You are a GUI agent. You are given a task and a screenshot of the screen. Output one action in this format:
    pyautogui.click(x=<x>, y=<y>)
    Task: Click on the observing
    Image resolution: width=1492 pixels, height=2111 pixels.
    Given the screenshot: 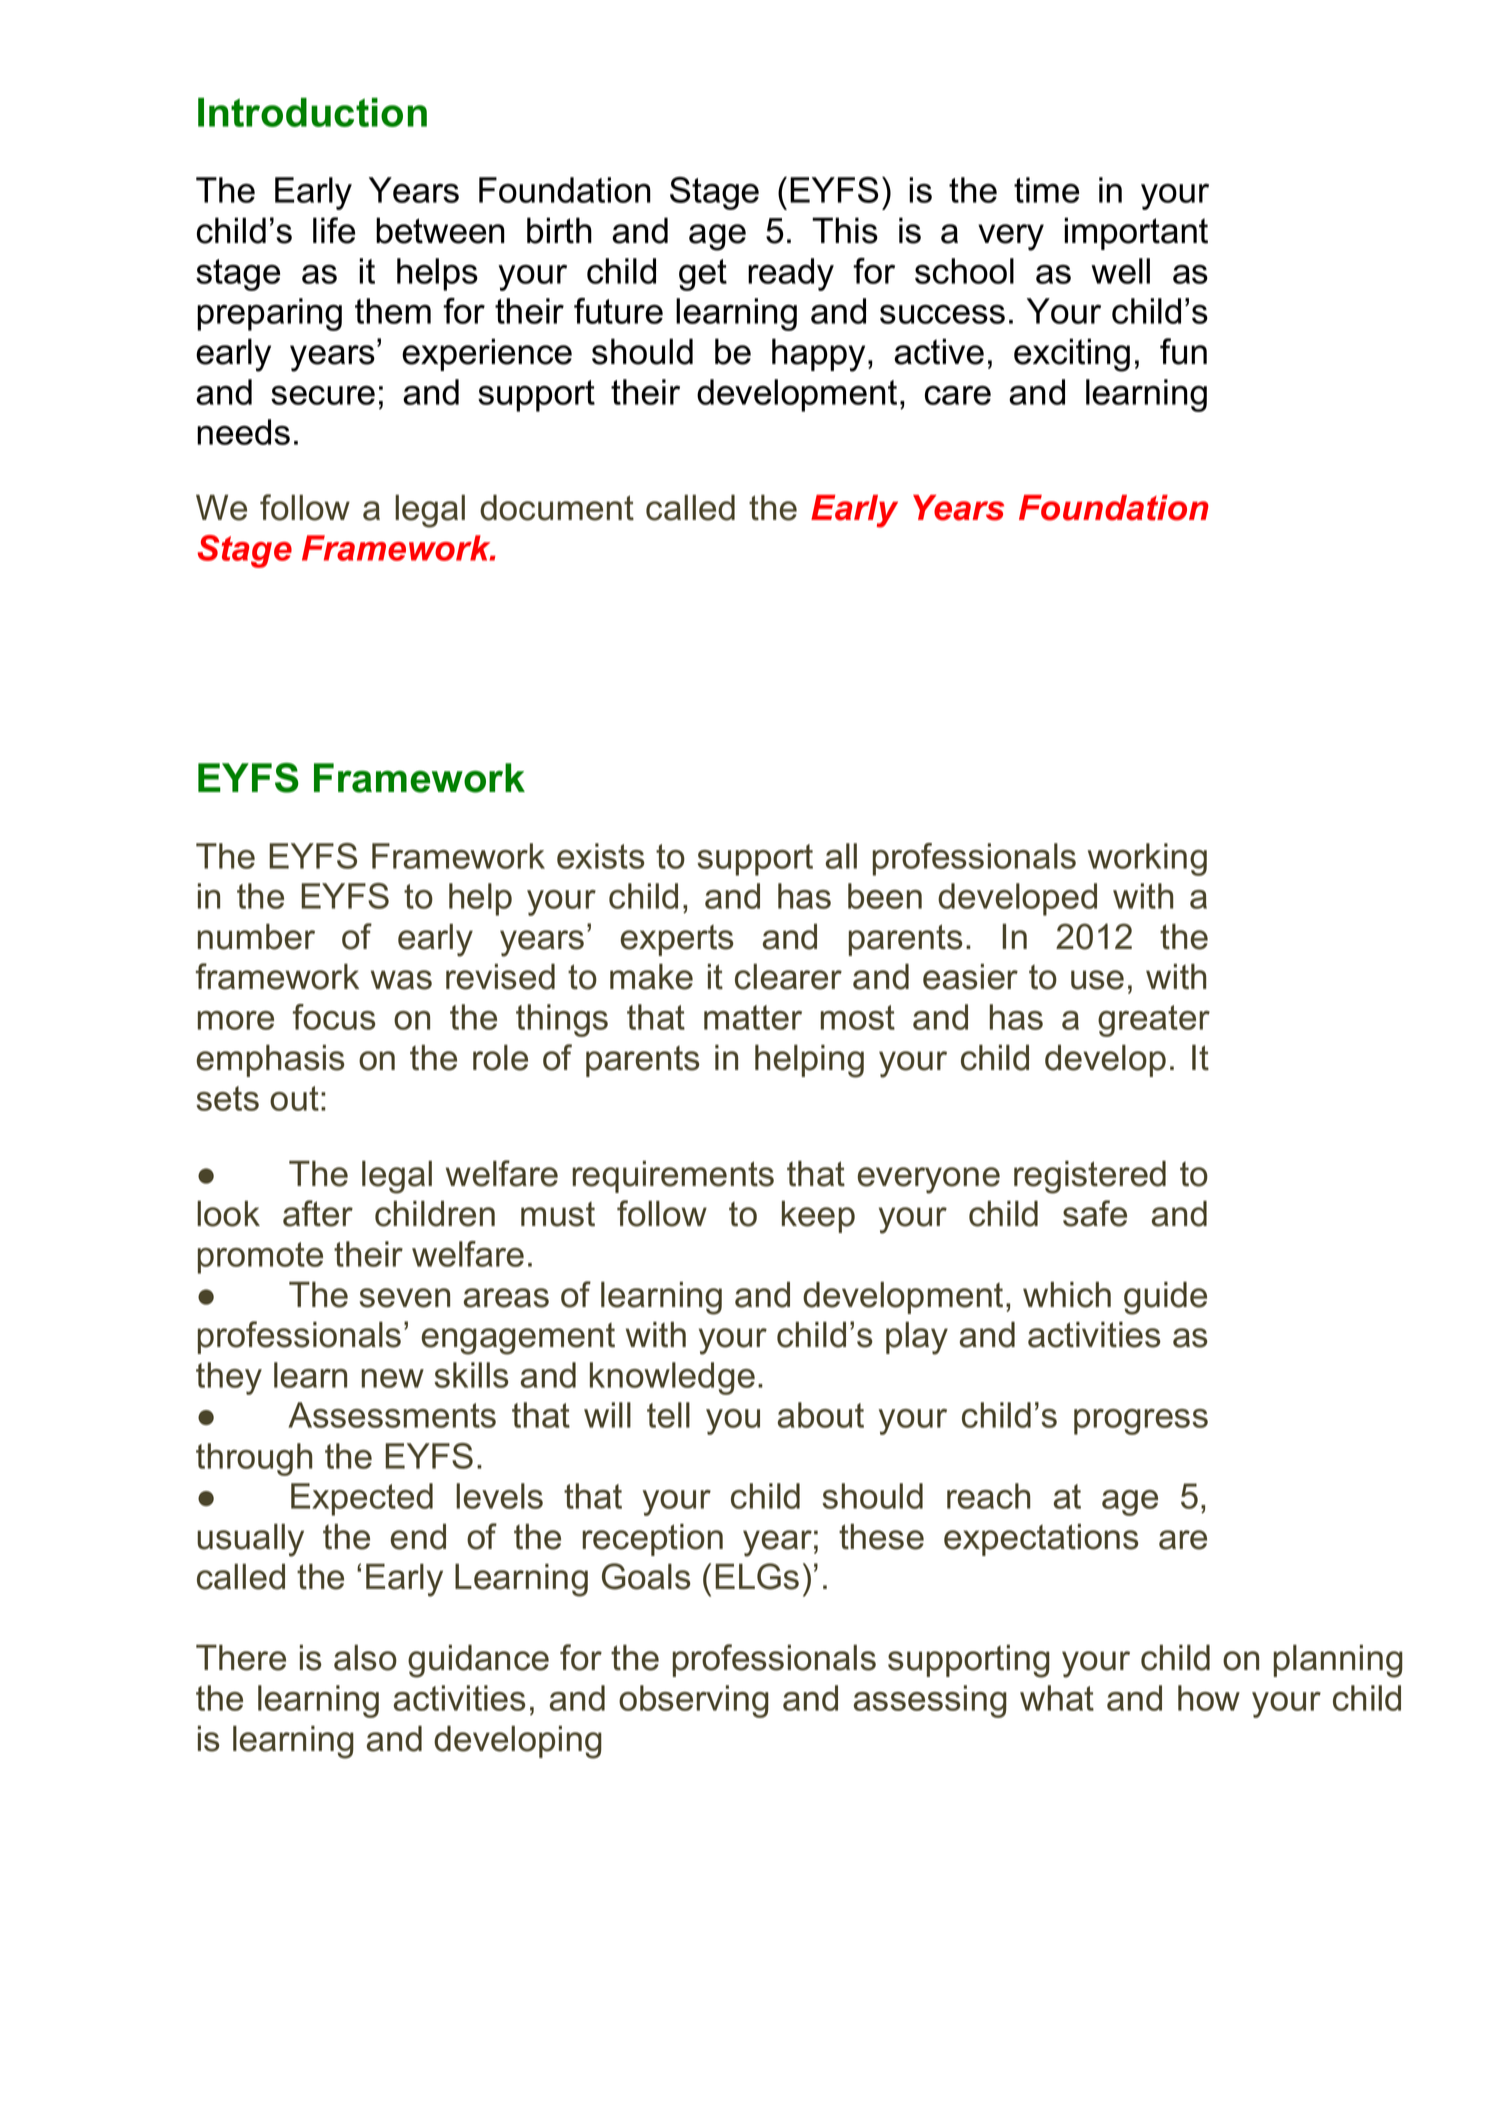 What is the action you would take?
    pyautogui.click(x=694, y=1701)
